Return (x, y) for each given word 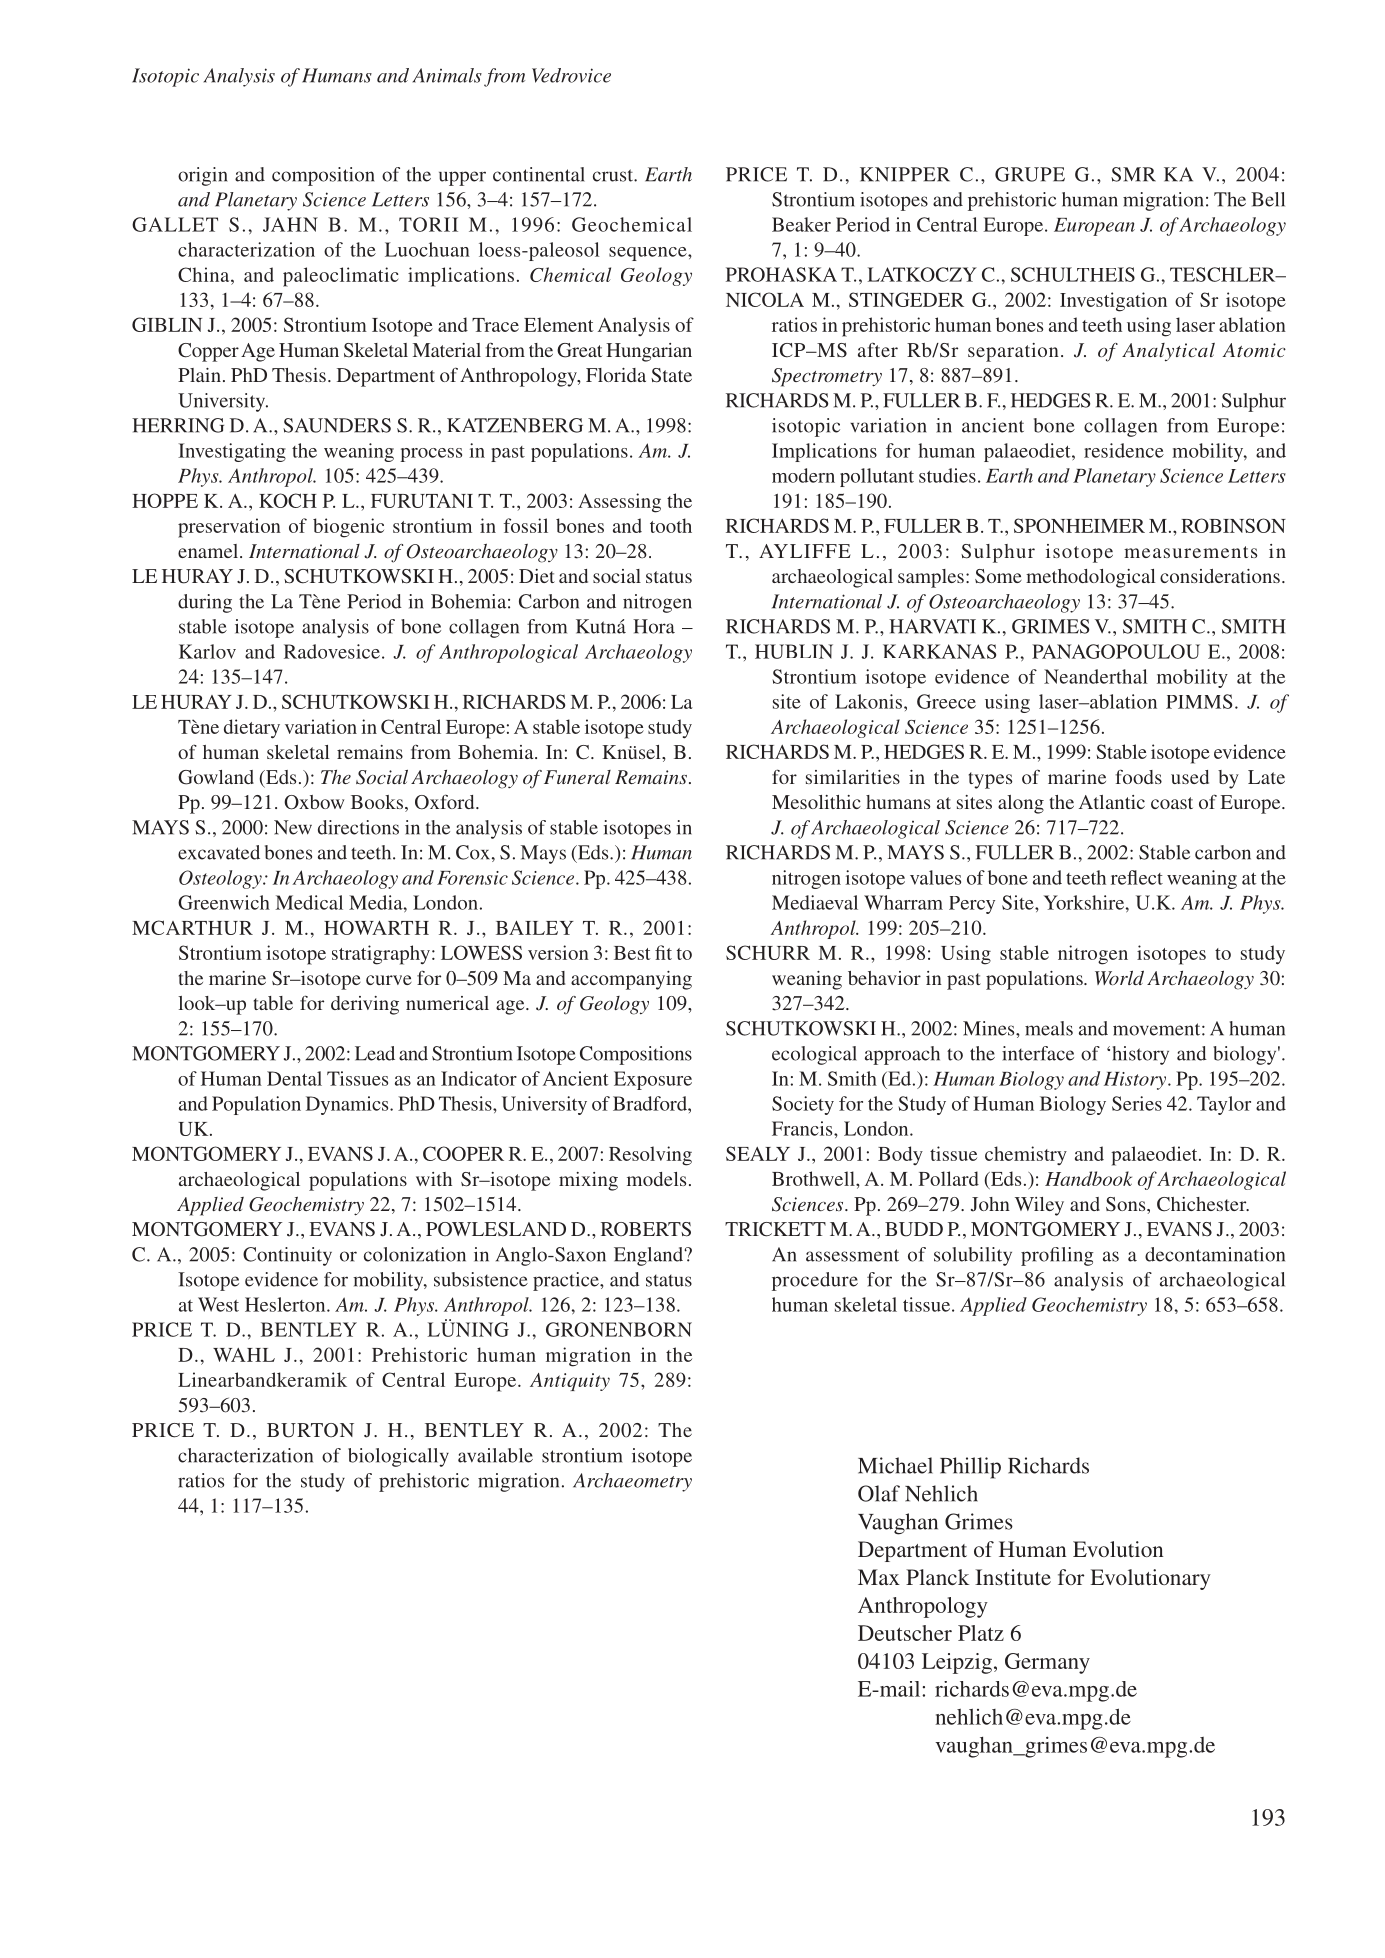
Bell (1268, 199)
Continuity (287, 1256)
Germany (1047, 1663)
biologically (398, 1457)
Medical (309, 902)
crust (614, 175)
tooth (671, 525)
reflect (1137, 877)
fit (663, 952)
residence (1124, 450)
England (649, 1256)
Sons (1127, 1204)
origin (203, 176)
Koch (288, 500)
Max (879, 1577)
